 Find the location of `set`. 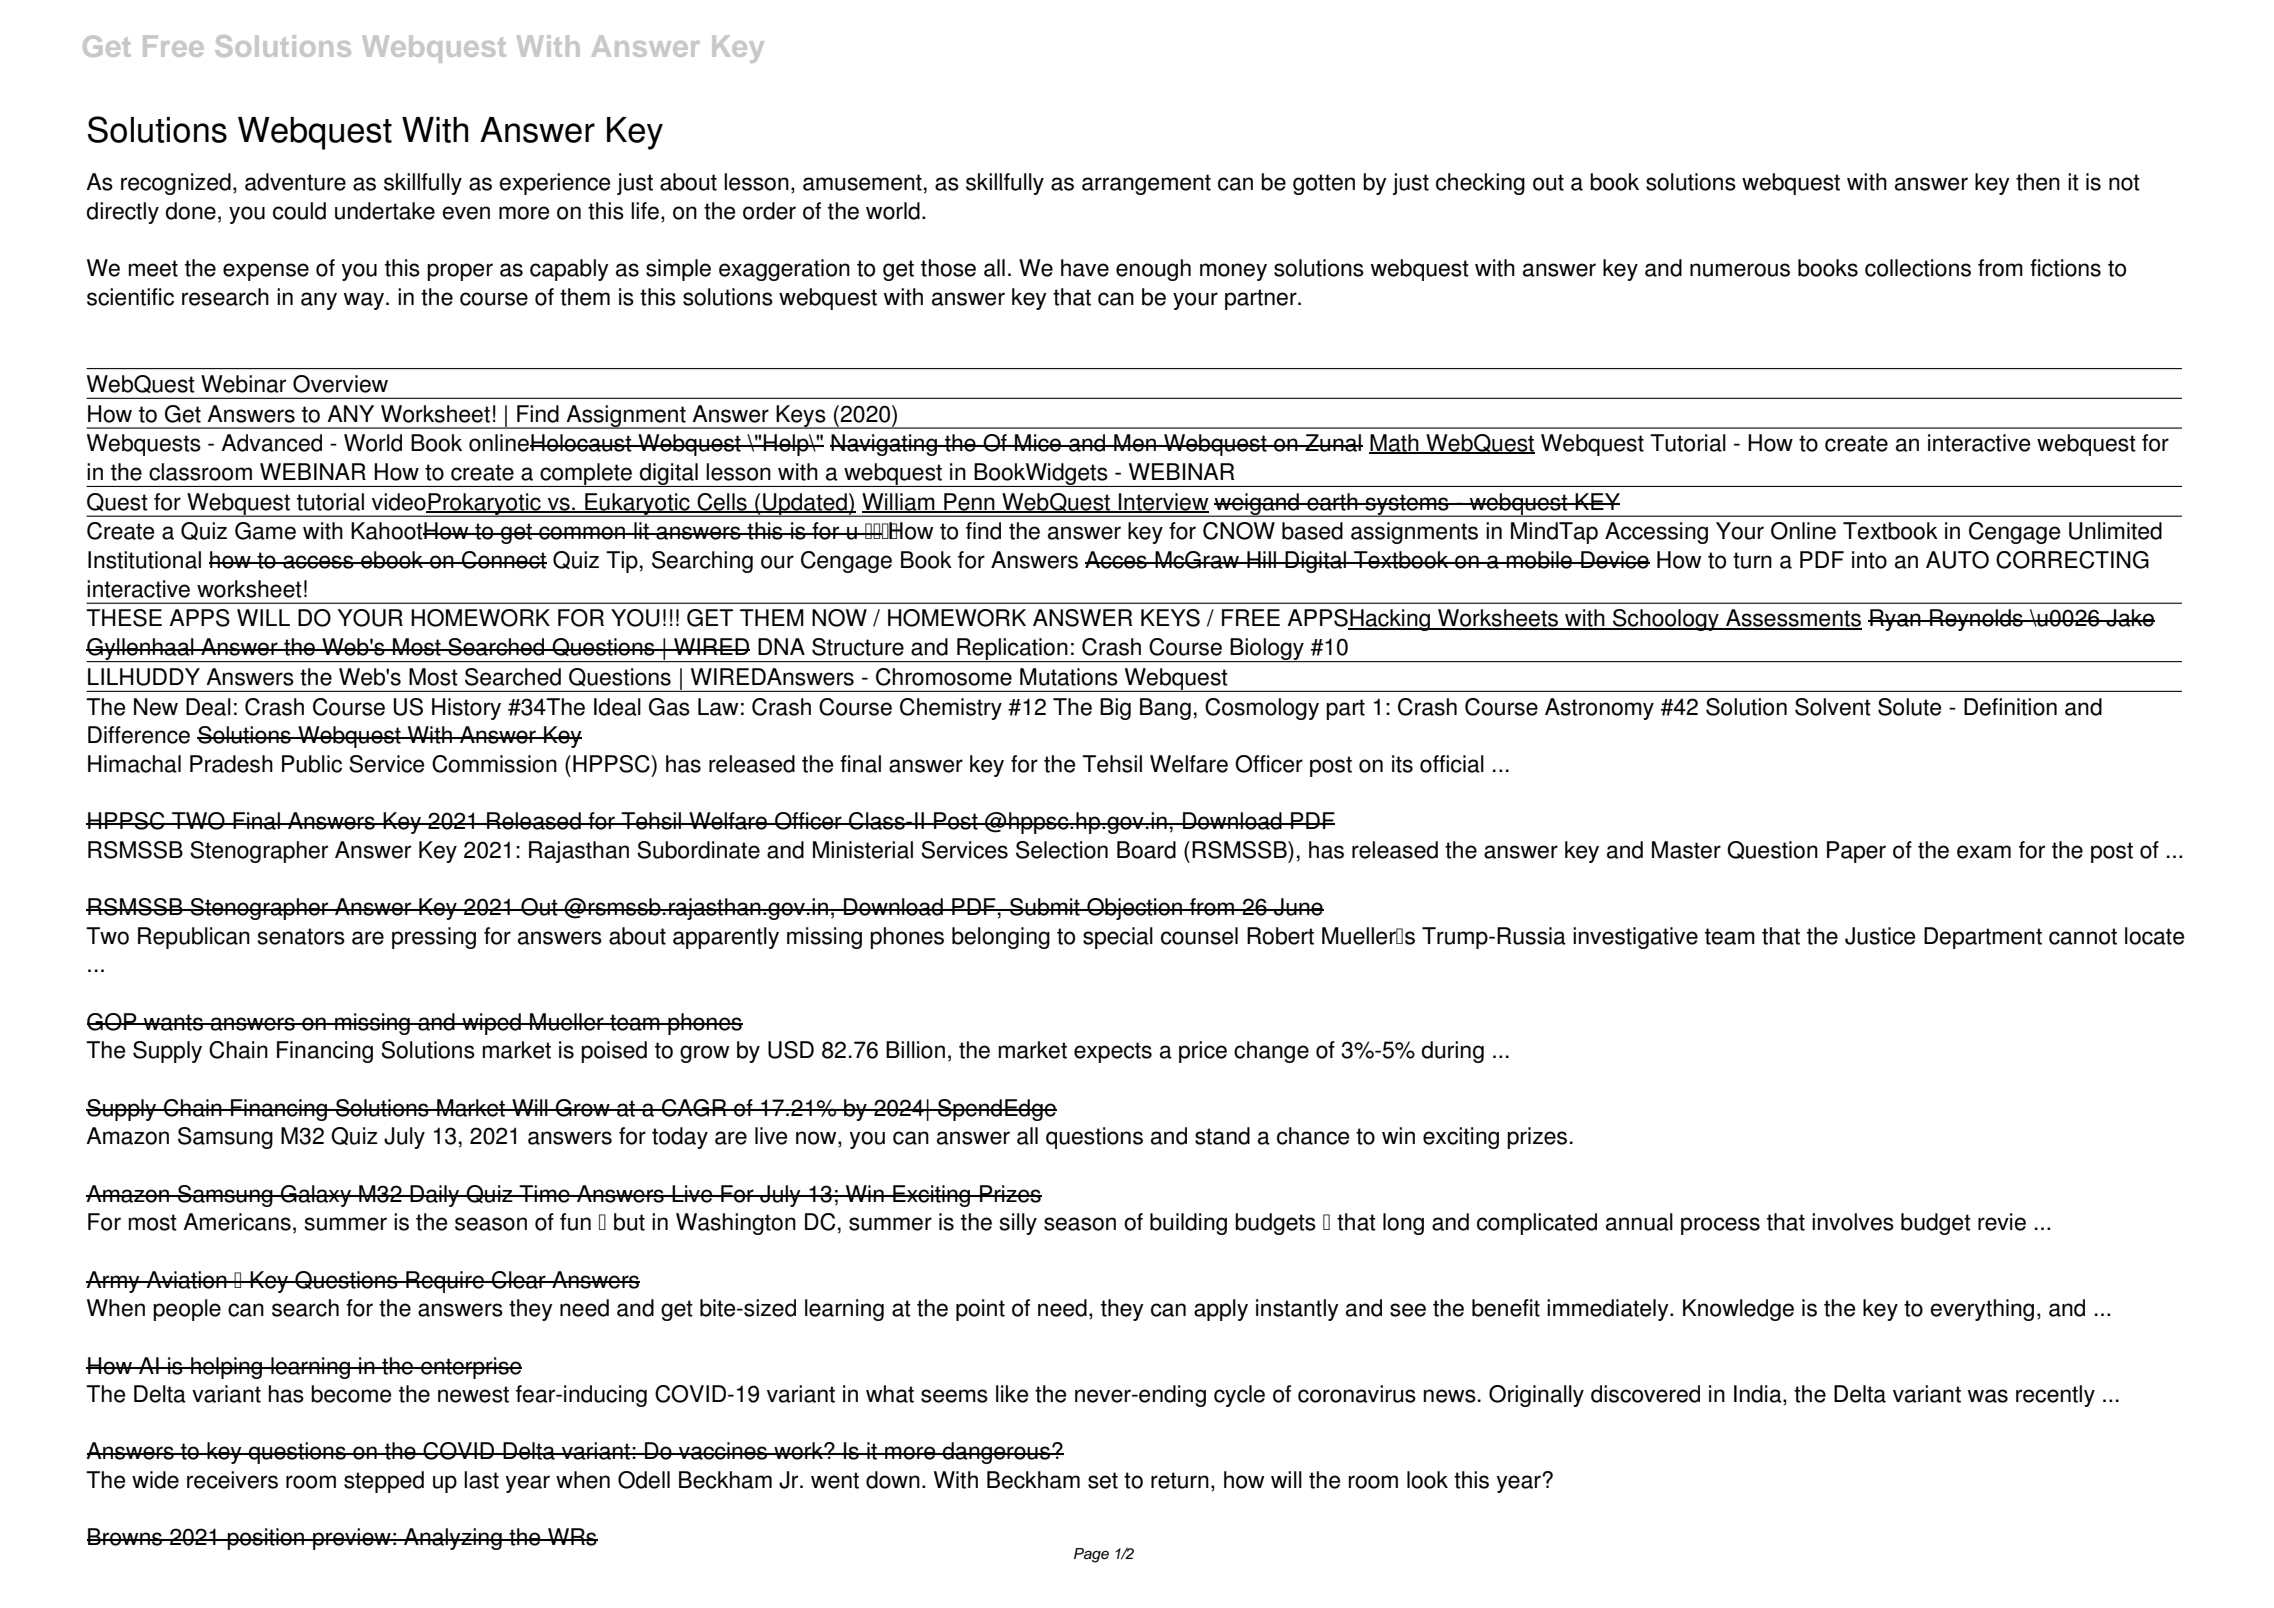

set is located at coordinates (1103, 1480).
